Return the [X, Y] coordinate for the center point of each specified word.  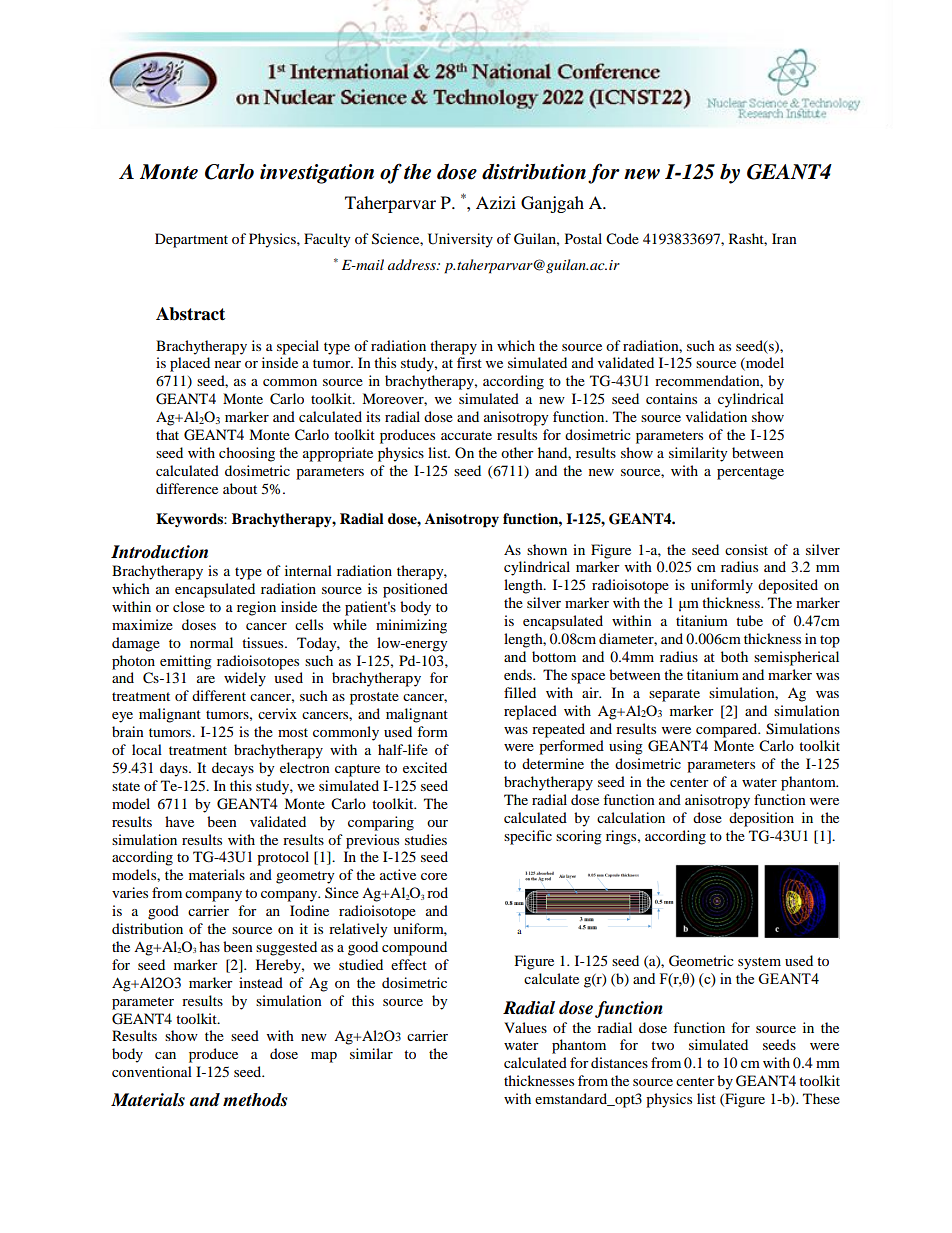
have [179, 821]
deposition [761, 819]
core [434, 876]
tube [749, 620]
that [167, 434]
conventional [152, 1071]
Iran [784, 238]
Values [525, 1027]
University [460, 240]
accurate [466, 435]
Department [191, 240]
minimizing [411, 626]
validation [716, 416]
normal [211, 642]
